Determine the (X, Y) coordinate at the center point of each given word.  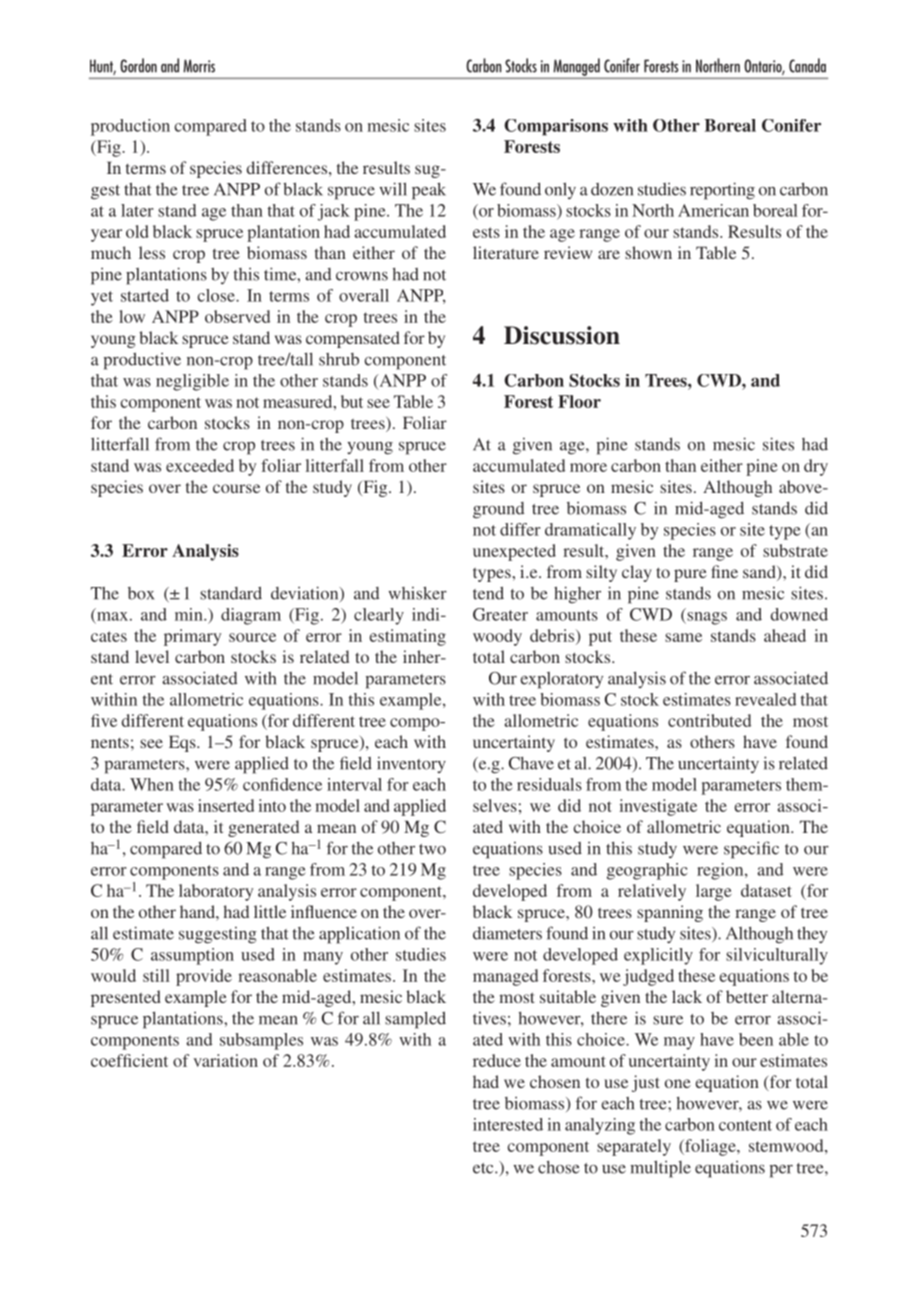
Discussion (562, 335)
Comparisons (556, 127)
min (190, 614)
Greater (500, 614)
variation (225, 1060)
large (714, 892)
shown (648, 252)
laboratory (216, 892)
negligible (192, 382)
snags (706, 618)
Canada (807, 65)
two (432, 849)
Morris (199, 66)
